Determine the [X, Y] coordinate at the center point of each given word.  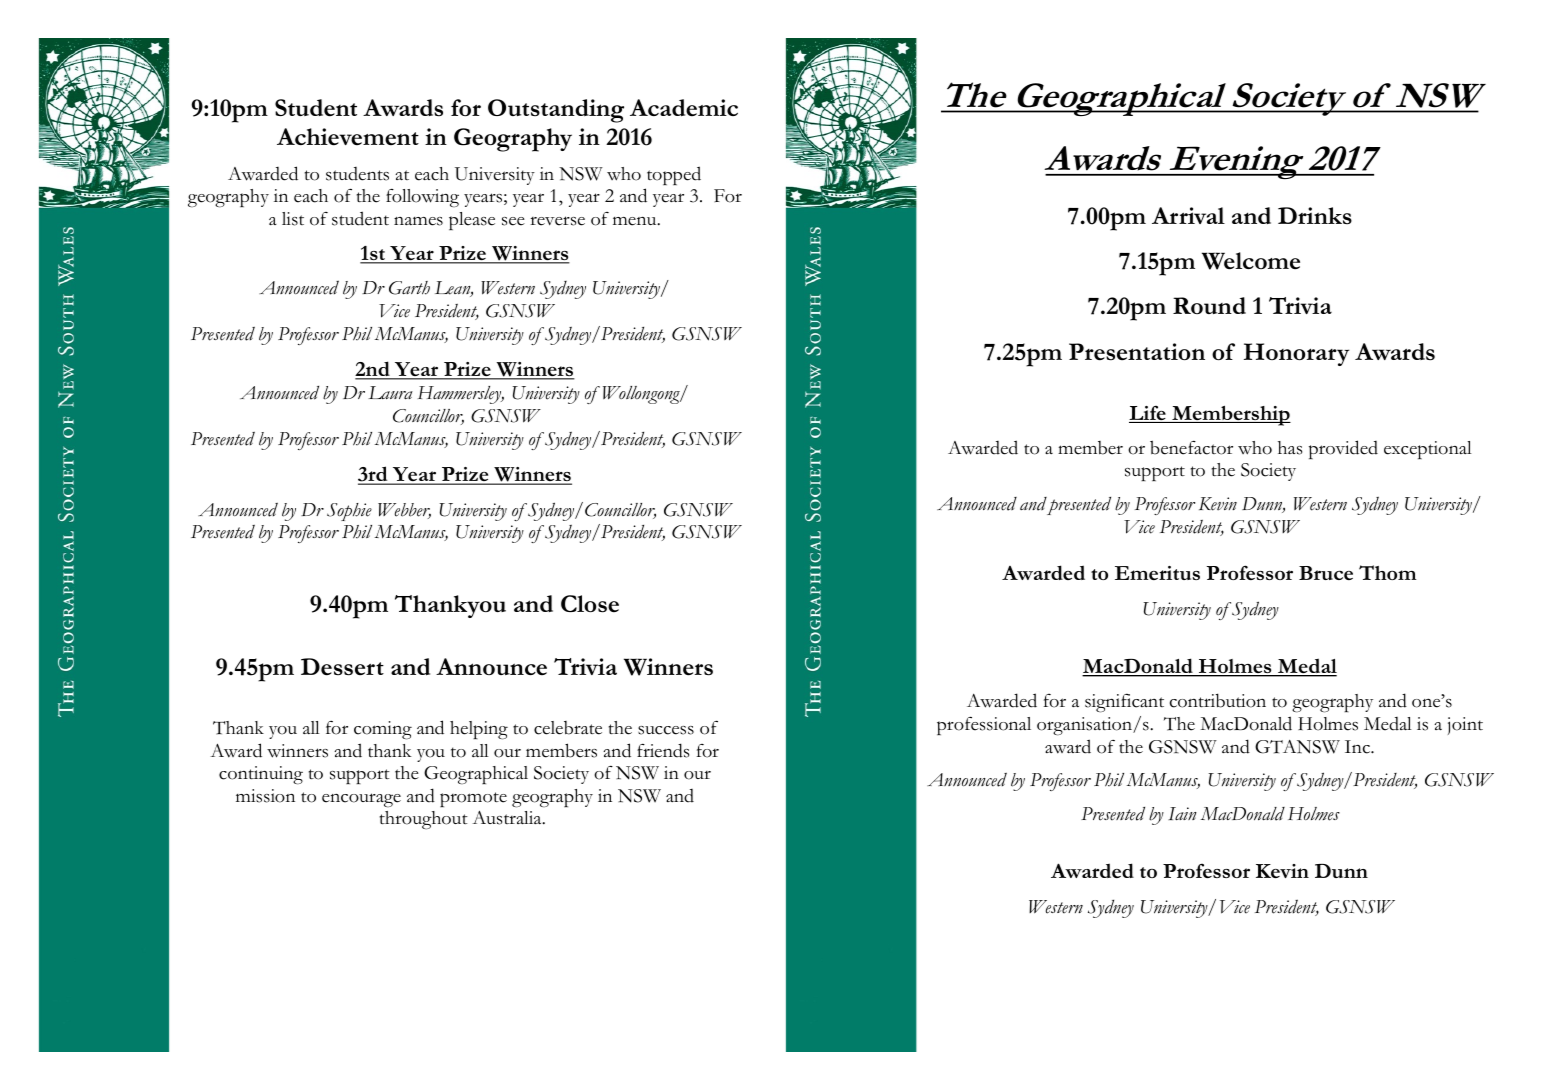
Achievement [348, 137]
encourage [361, 800]
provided [1343, 449]
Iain [1182, 814]
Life [1148, 414]
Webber [404, 511]
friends [663, 750]
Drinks [1315, 216]
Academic [684, 108]
